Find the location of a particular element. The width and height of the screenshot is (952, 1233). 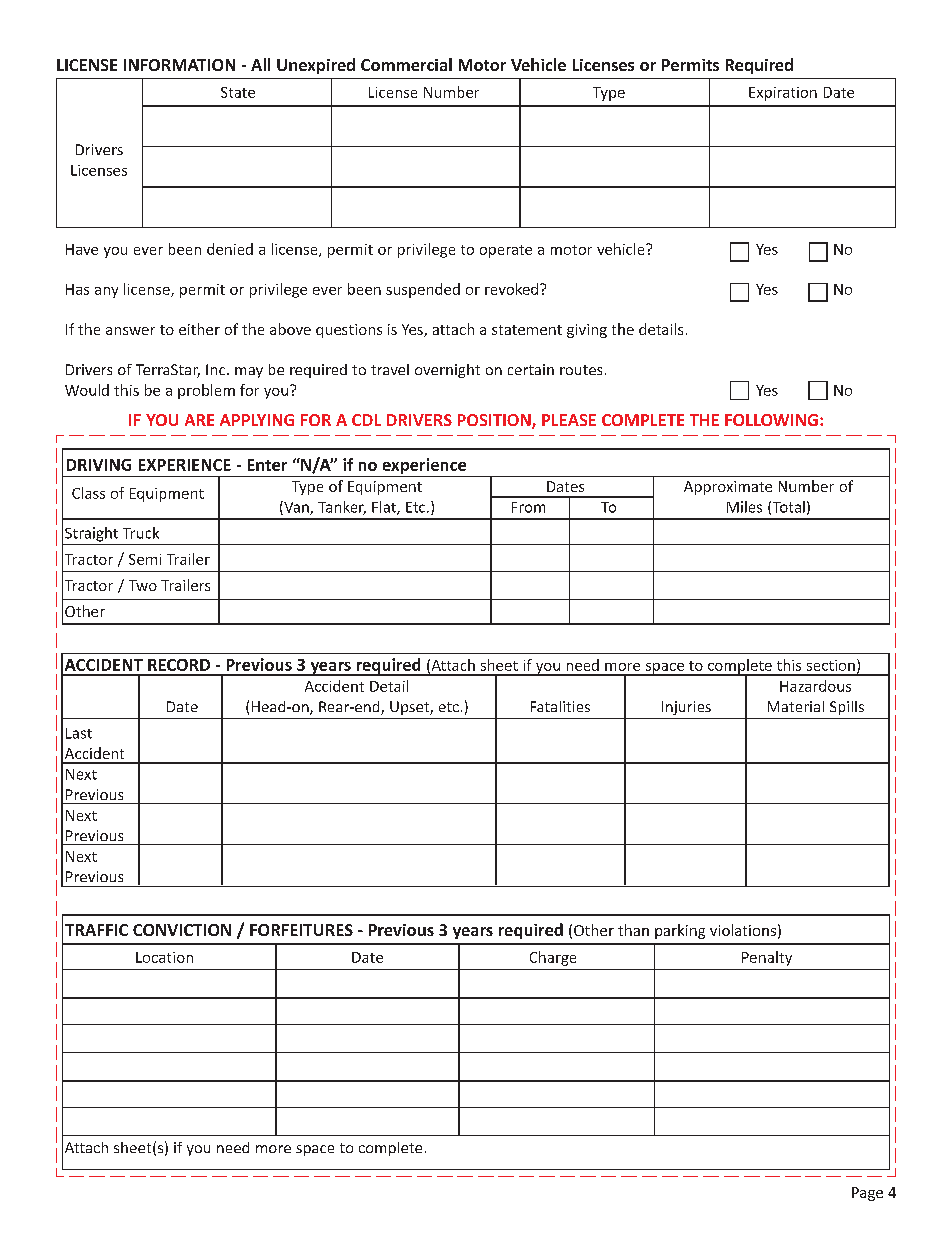

POSITION is located at coordinates (495, 421).
